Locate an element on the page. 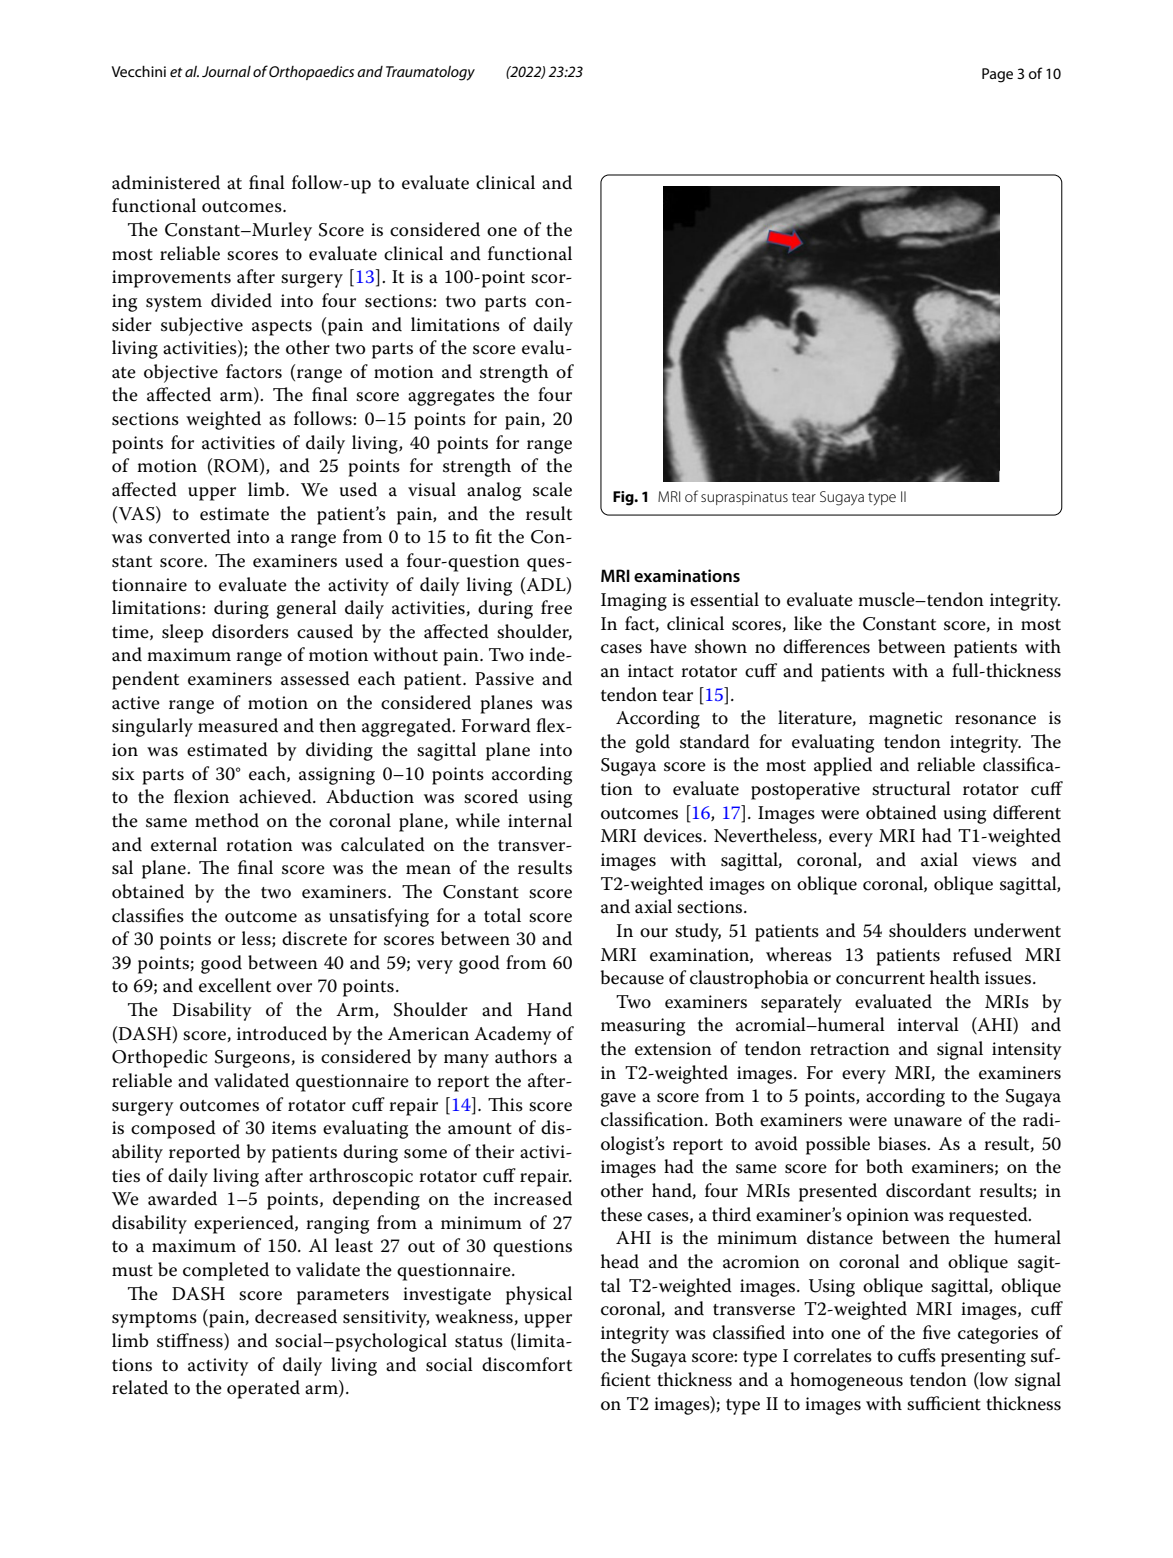 The height and width of the document is (1558, 1173). scale is located at coordinates (552, 489).
